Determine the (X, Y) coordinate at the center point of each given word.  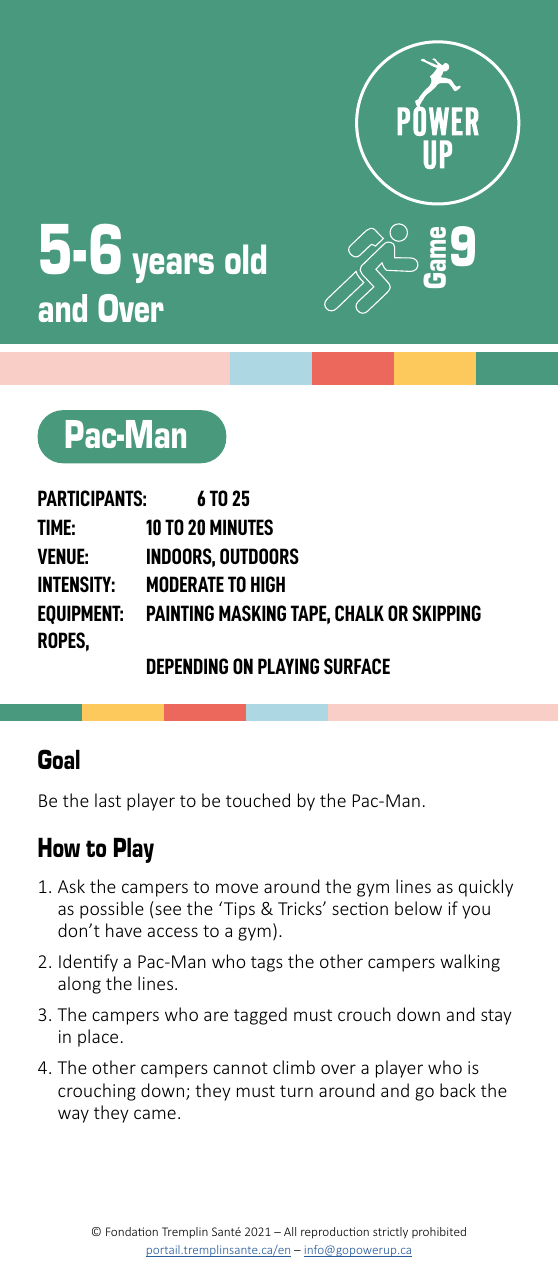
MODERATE (185, 584)
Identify (88, 963)
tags (267, 964)
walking (470, 963)
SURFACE (357, 666)
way (73, 1116)
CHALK (359, 613)
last (108, 800)
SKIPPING (446, 613)
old (245, 259)
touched (258, 800)
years (173, 268)
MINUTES (241, 527)
